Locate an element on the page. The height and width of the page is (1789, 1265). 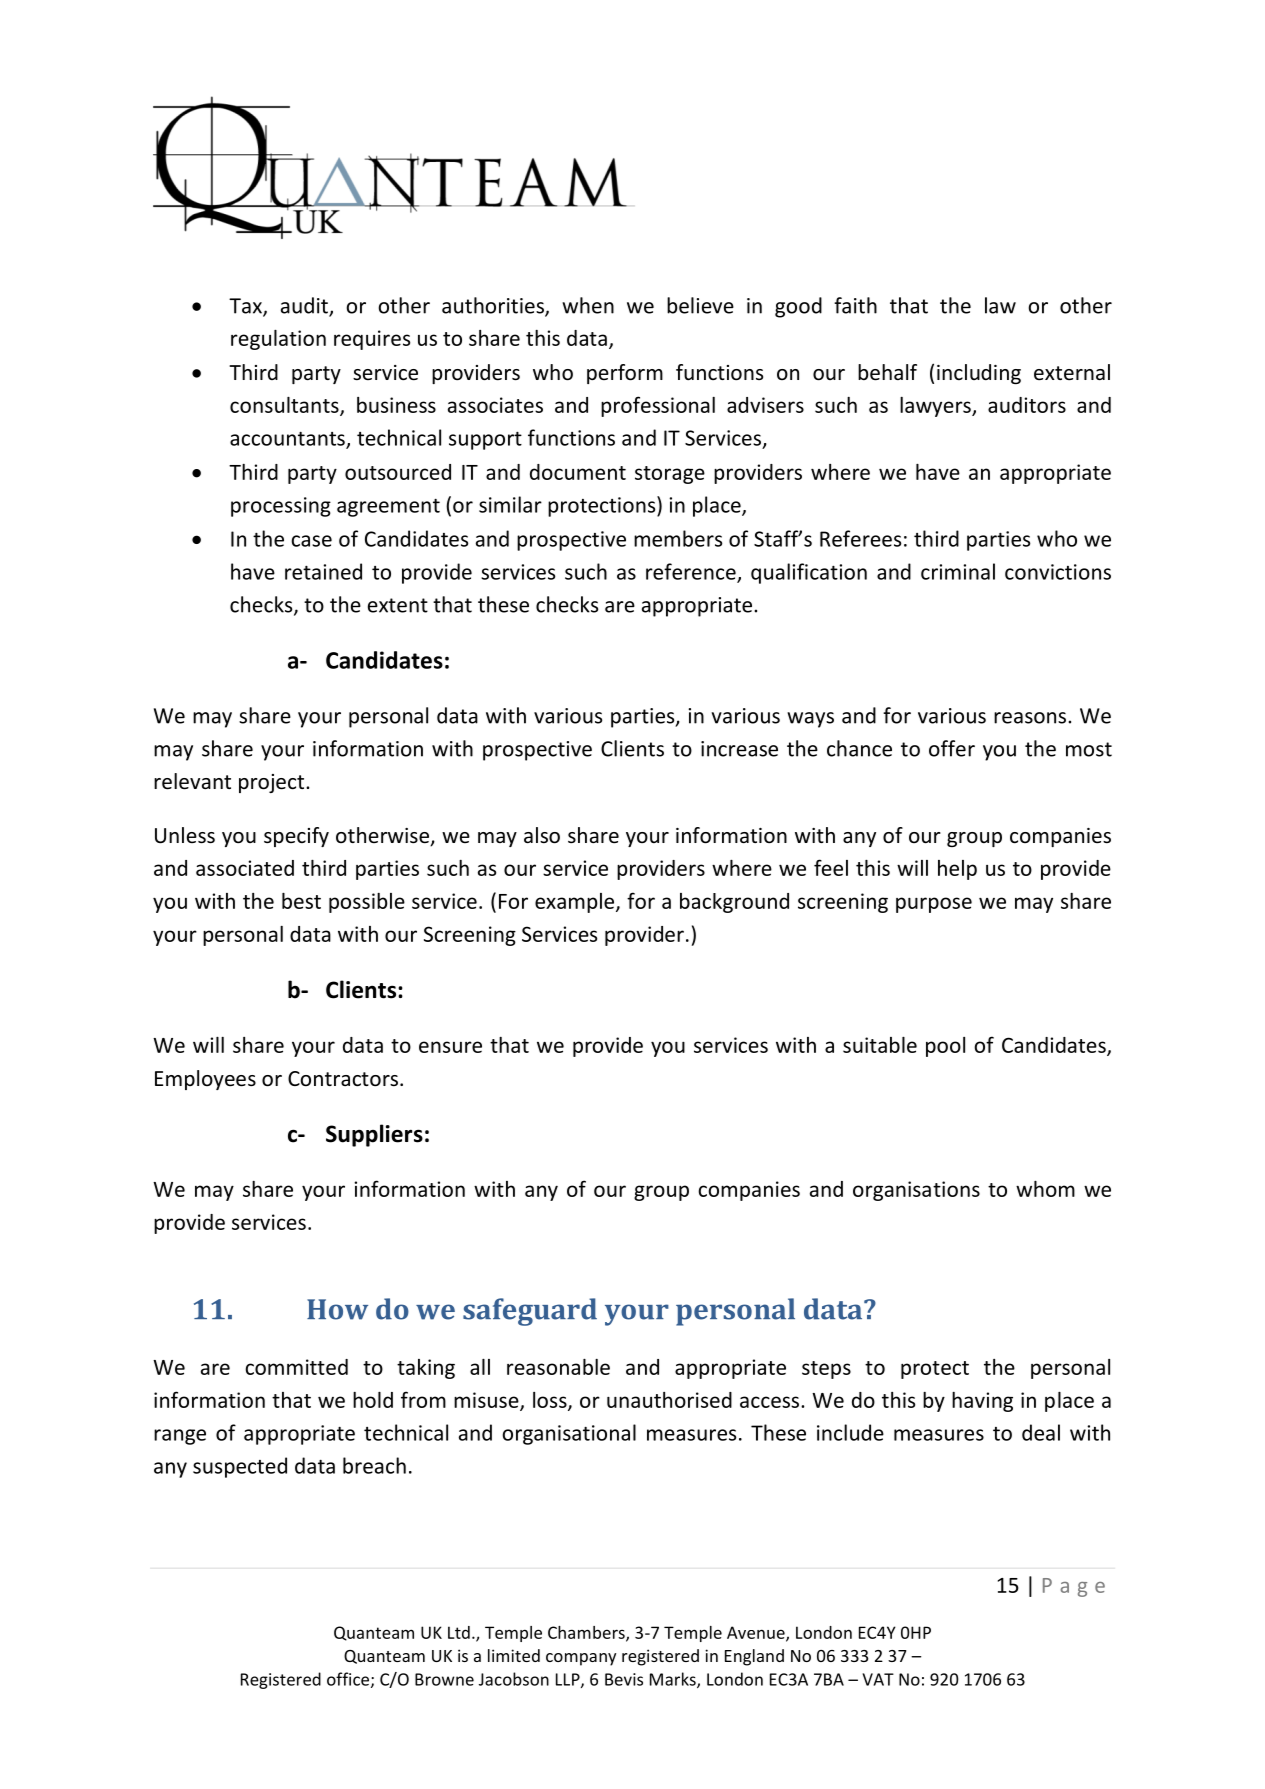
including is located at coordinates (979, 374).
